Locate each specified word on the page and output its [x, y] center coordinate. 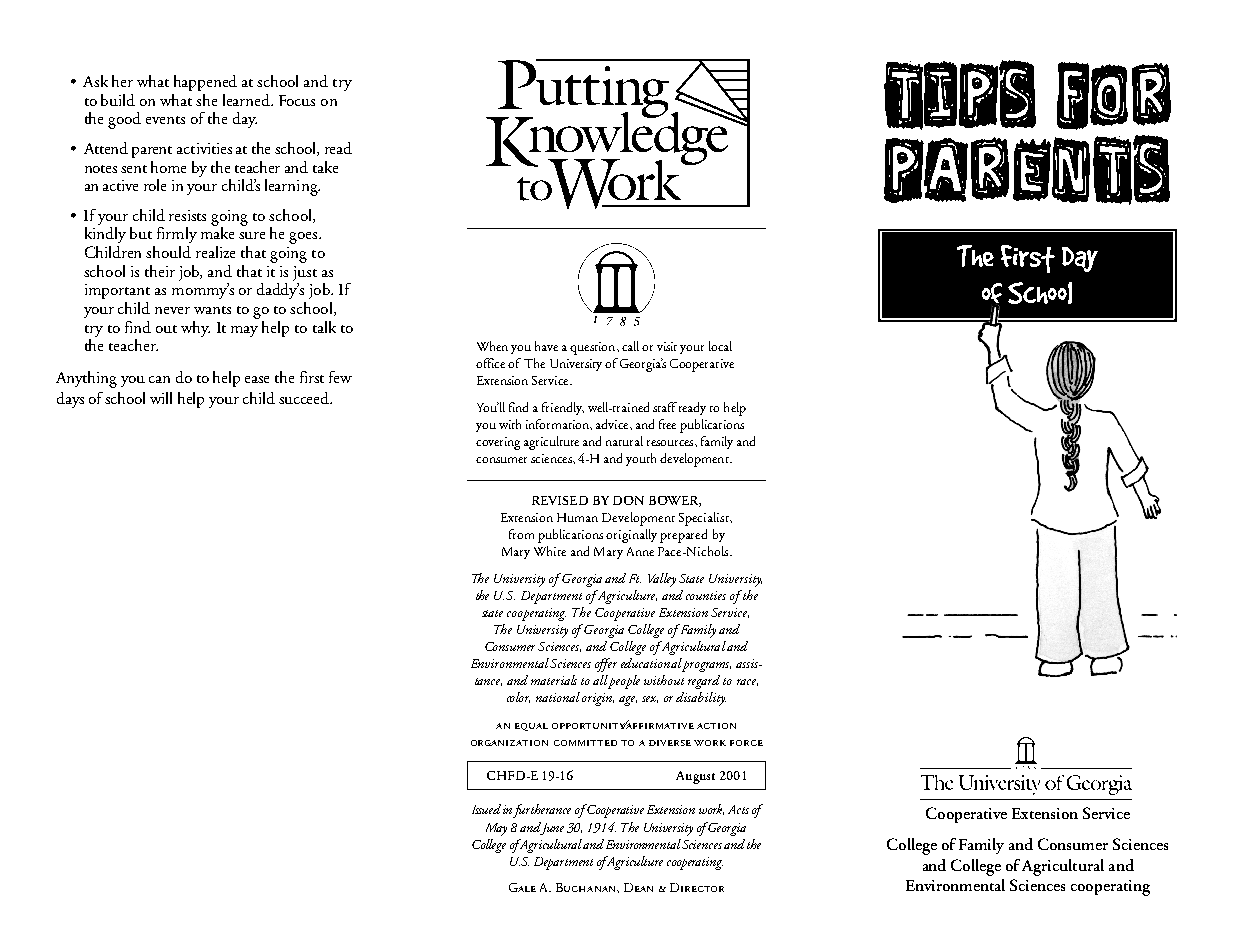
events [165, 120]
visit [667, 346]
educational [651, 663]
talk [324, 327]
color [518, 697]
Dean [638, 887]
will [161, 398]
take [325, 167]
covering [498, 443]
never [172, 310]
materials [554, 680]
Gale [522, 887]
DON [628, 500]
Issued [486, 809]
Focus [297, 100]
